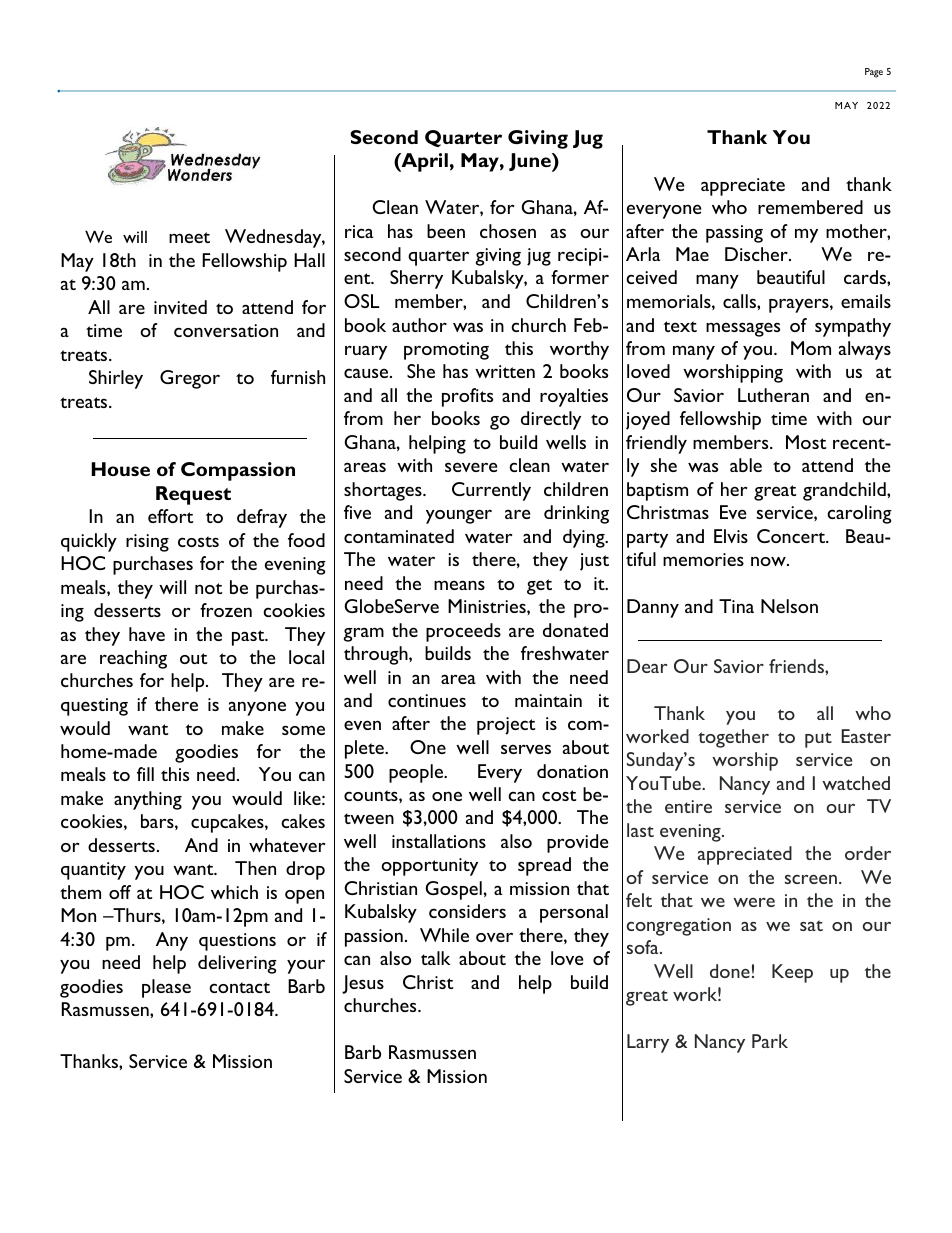 This screenshot has width=952, height=1233. I want to click on been, so click(446, 231).
